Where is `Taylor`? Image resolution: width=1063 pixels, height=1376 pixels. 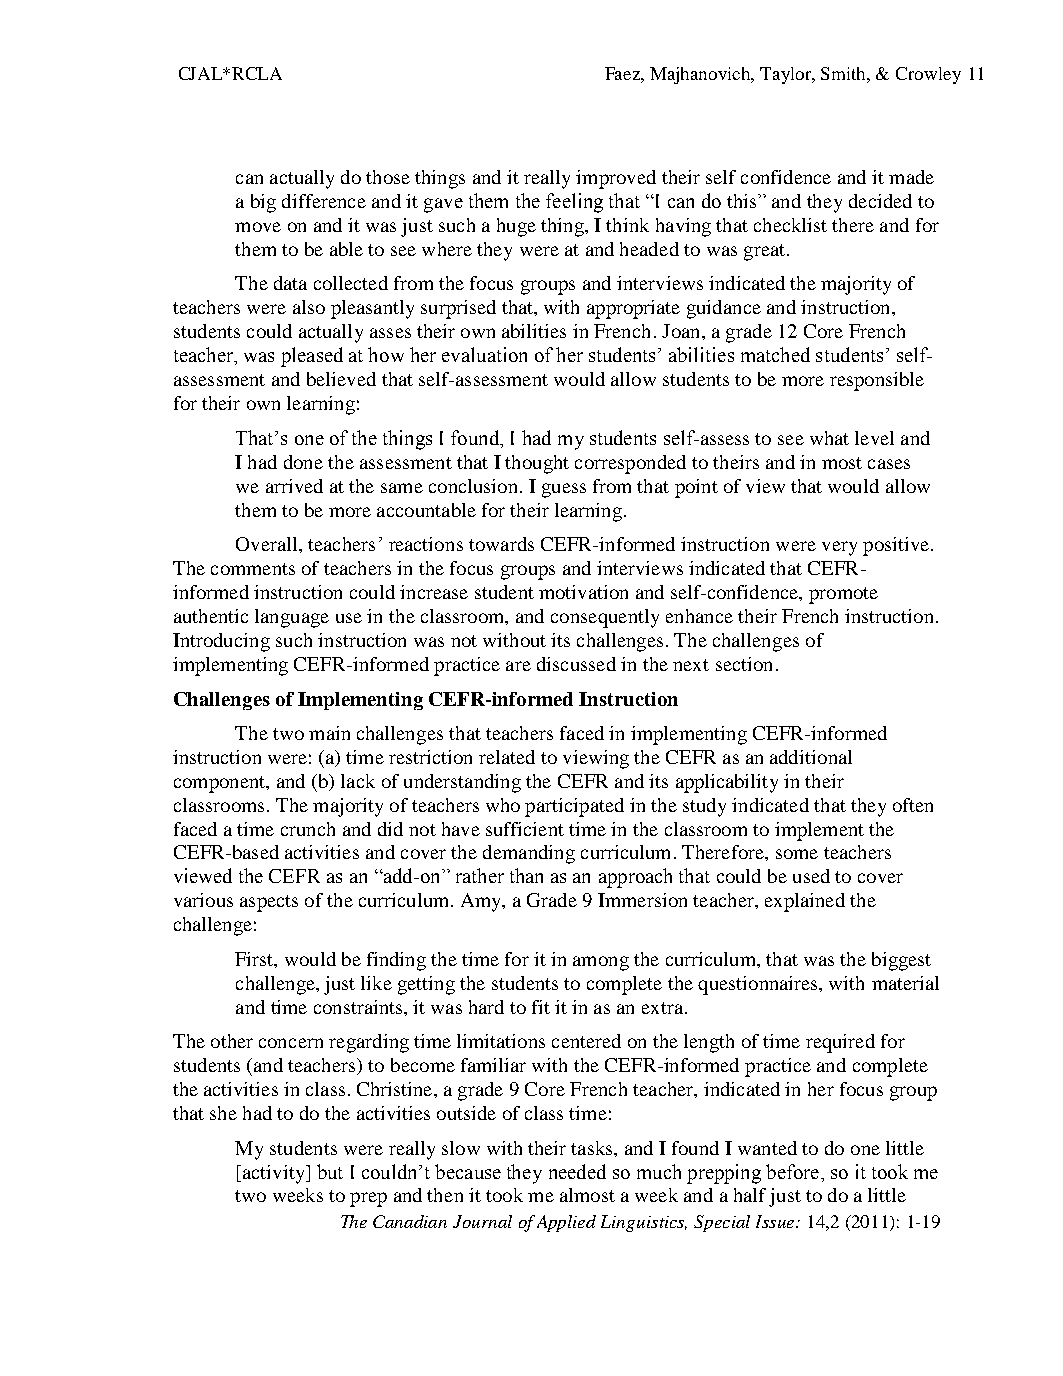 Taylor is located at coordinates (787, 75).
